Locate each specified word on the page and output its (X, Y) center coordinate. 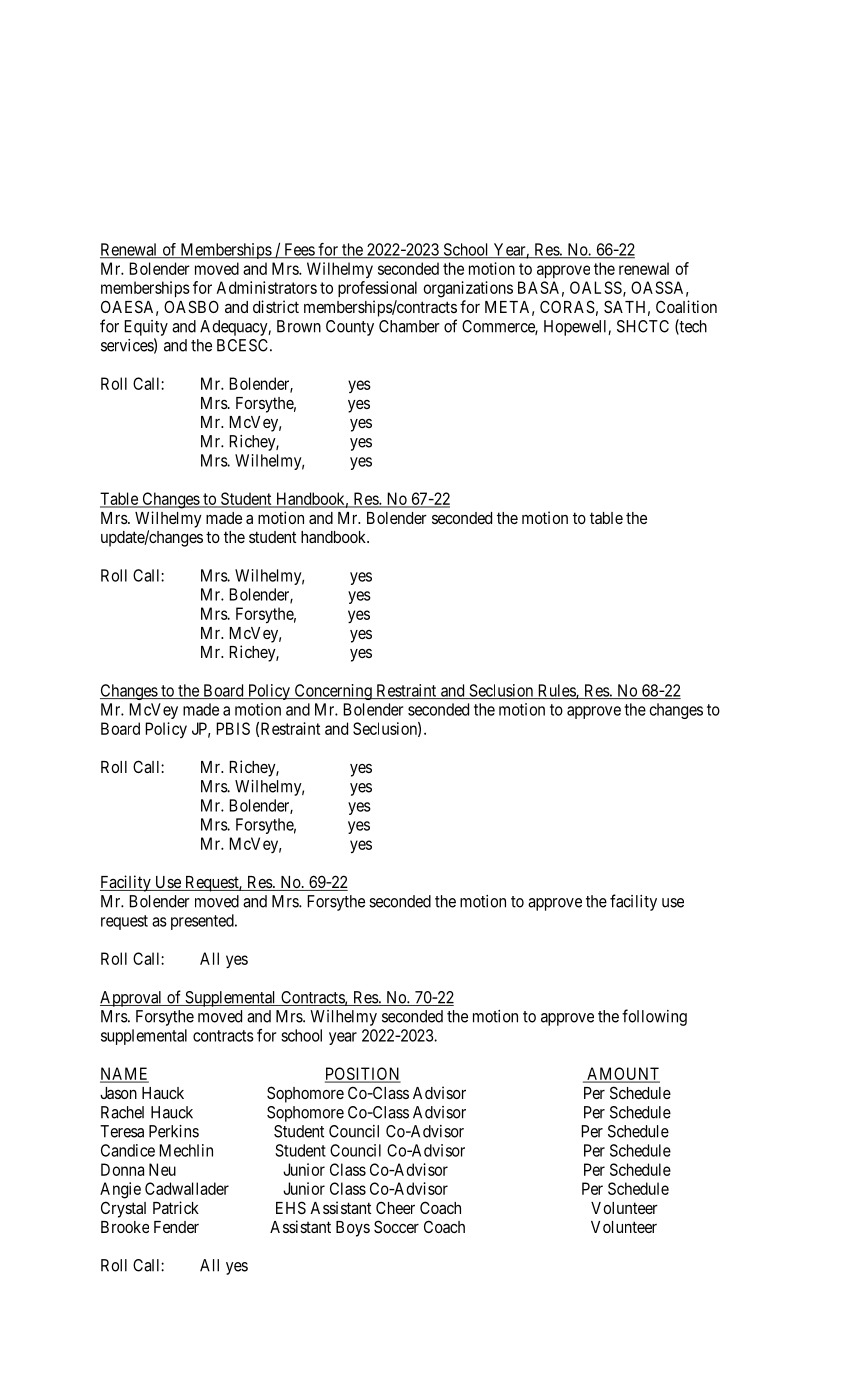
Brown (299, 326)
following (654, 1017)
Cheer (395, 1207)
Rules (556, 691)
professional (377, 289)
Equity (146, 328)
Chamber (409, 326)
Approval (132, 999)
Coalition (686, 306)
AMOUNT (622, 1074)
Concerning (333, 692)
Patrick (176, 1207)
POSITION (363, 1074)
